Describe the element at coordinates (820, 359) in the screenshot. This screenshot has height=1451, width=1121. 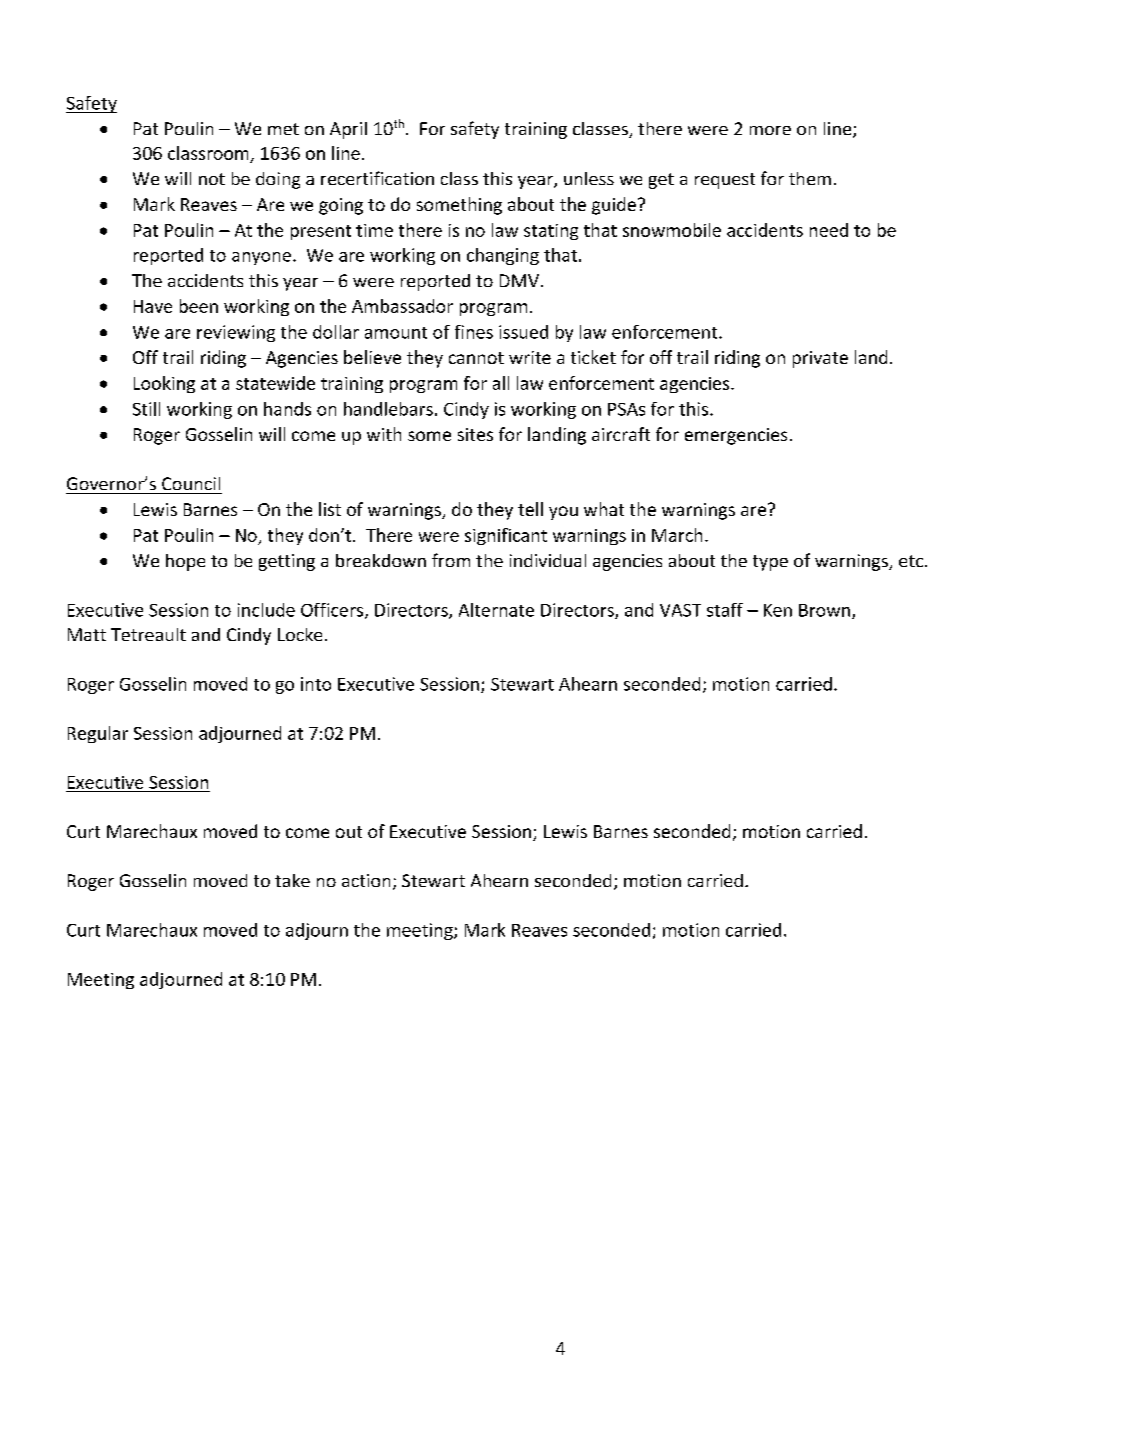
I see `private` at that location.
